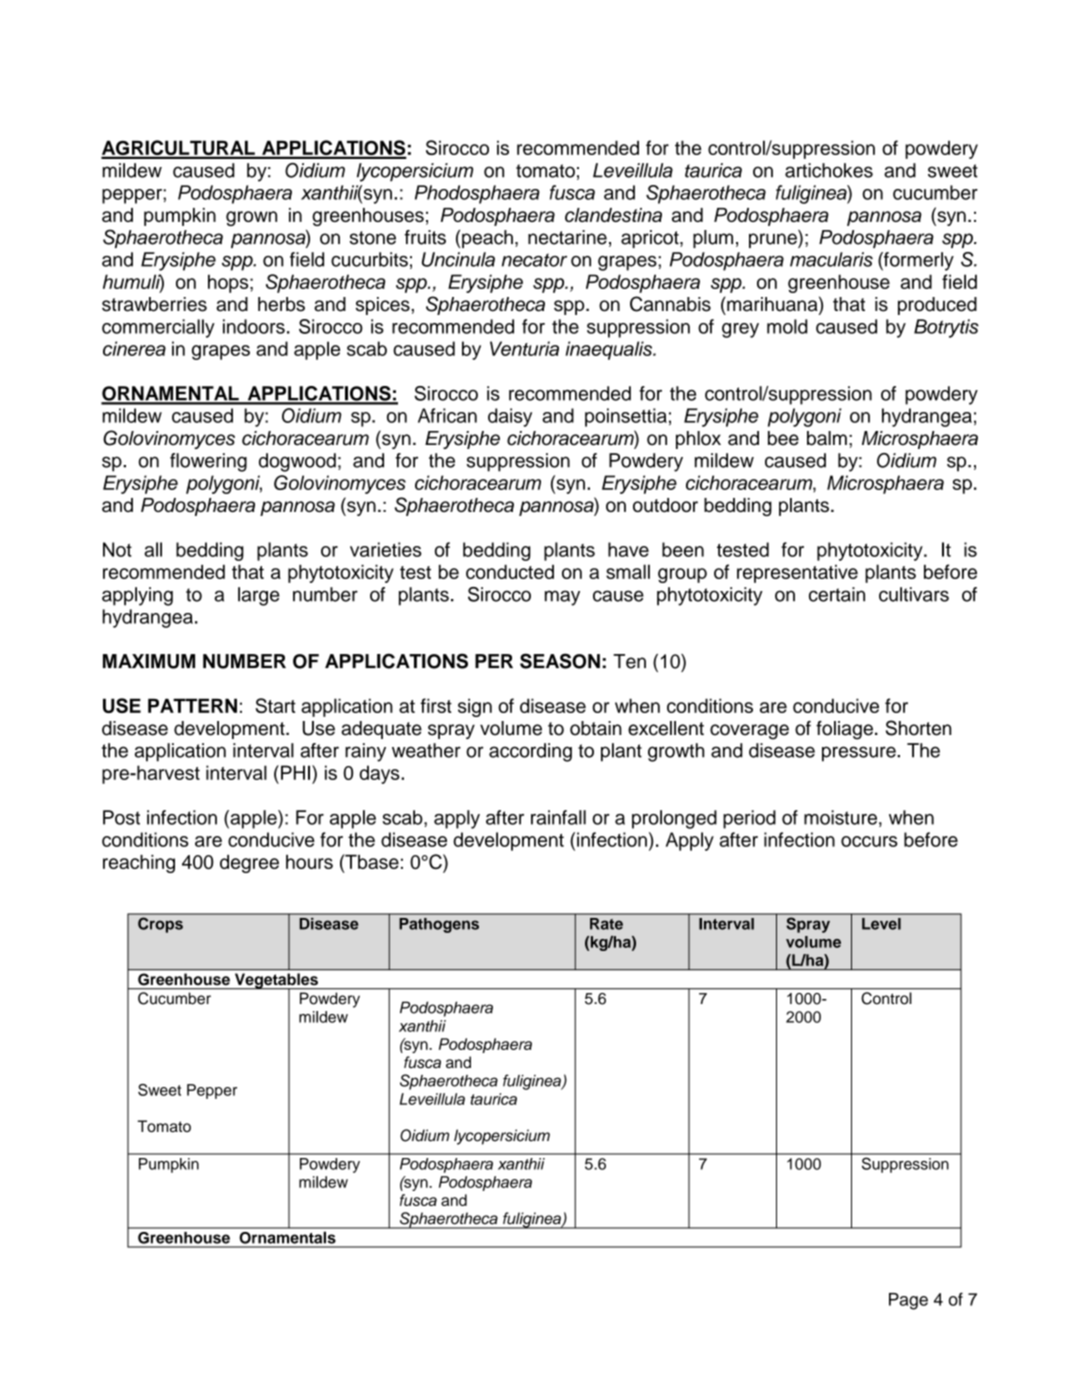  What do you see at coordinates (827, 438) in the screenshot?
I see `balm` at bounding box center [827, 438].
